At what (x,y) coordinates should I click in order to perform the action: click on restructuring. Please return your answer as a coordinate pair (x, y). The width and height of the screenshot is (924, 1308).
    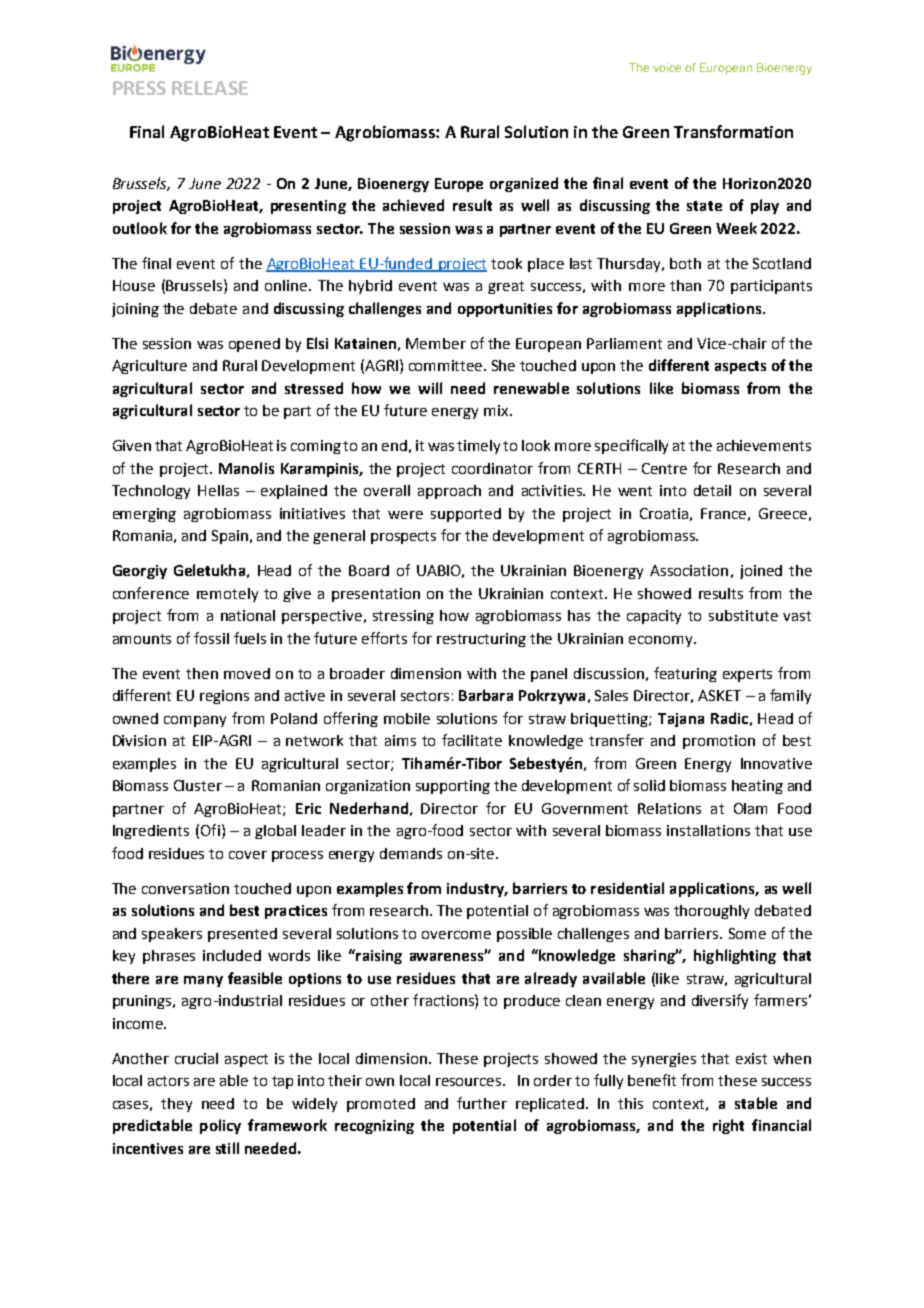
    Looking at the image, I should click on (481, 640).
